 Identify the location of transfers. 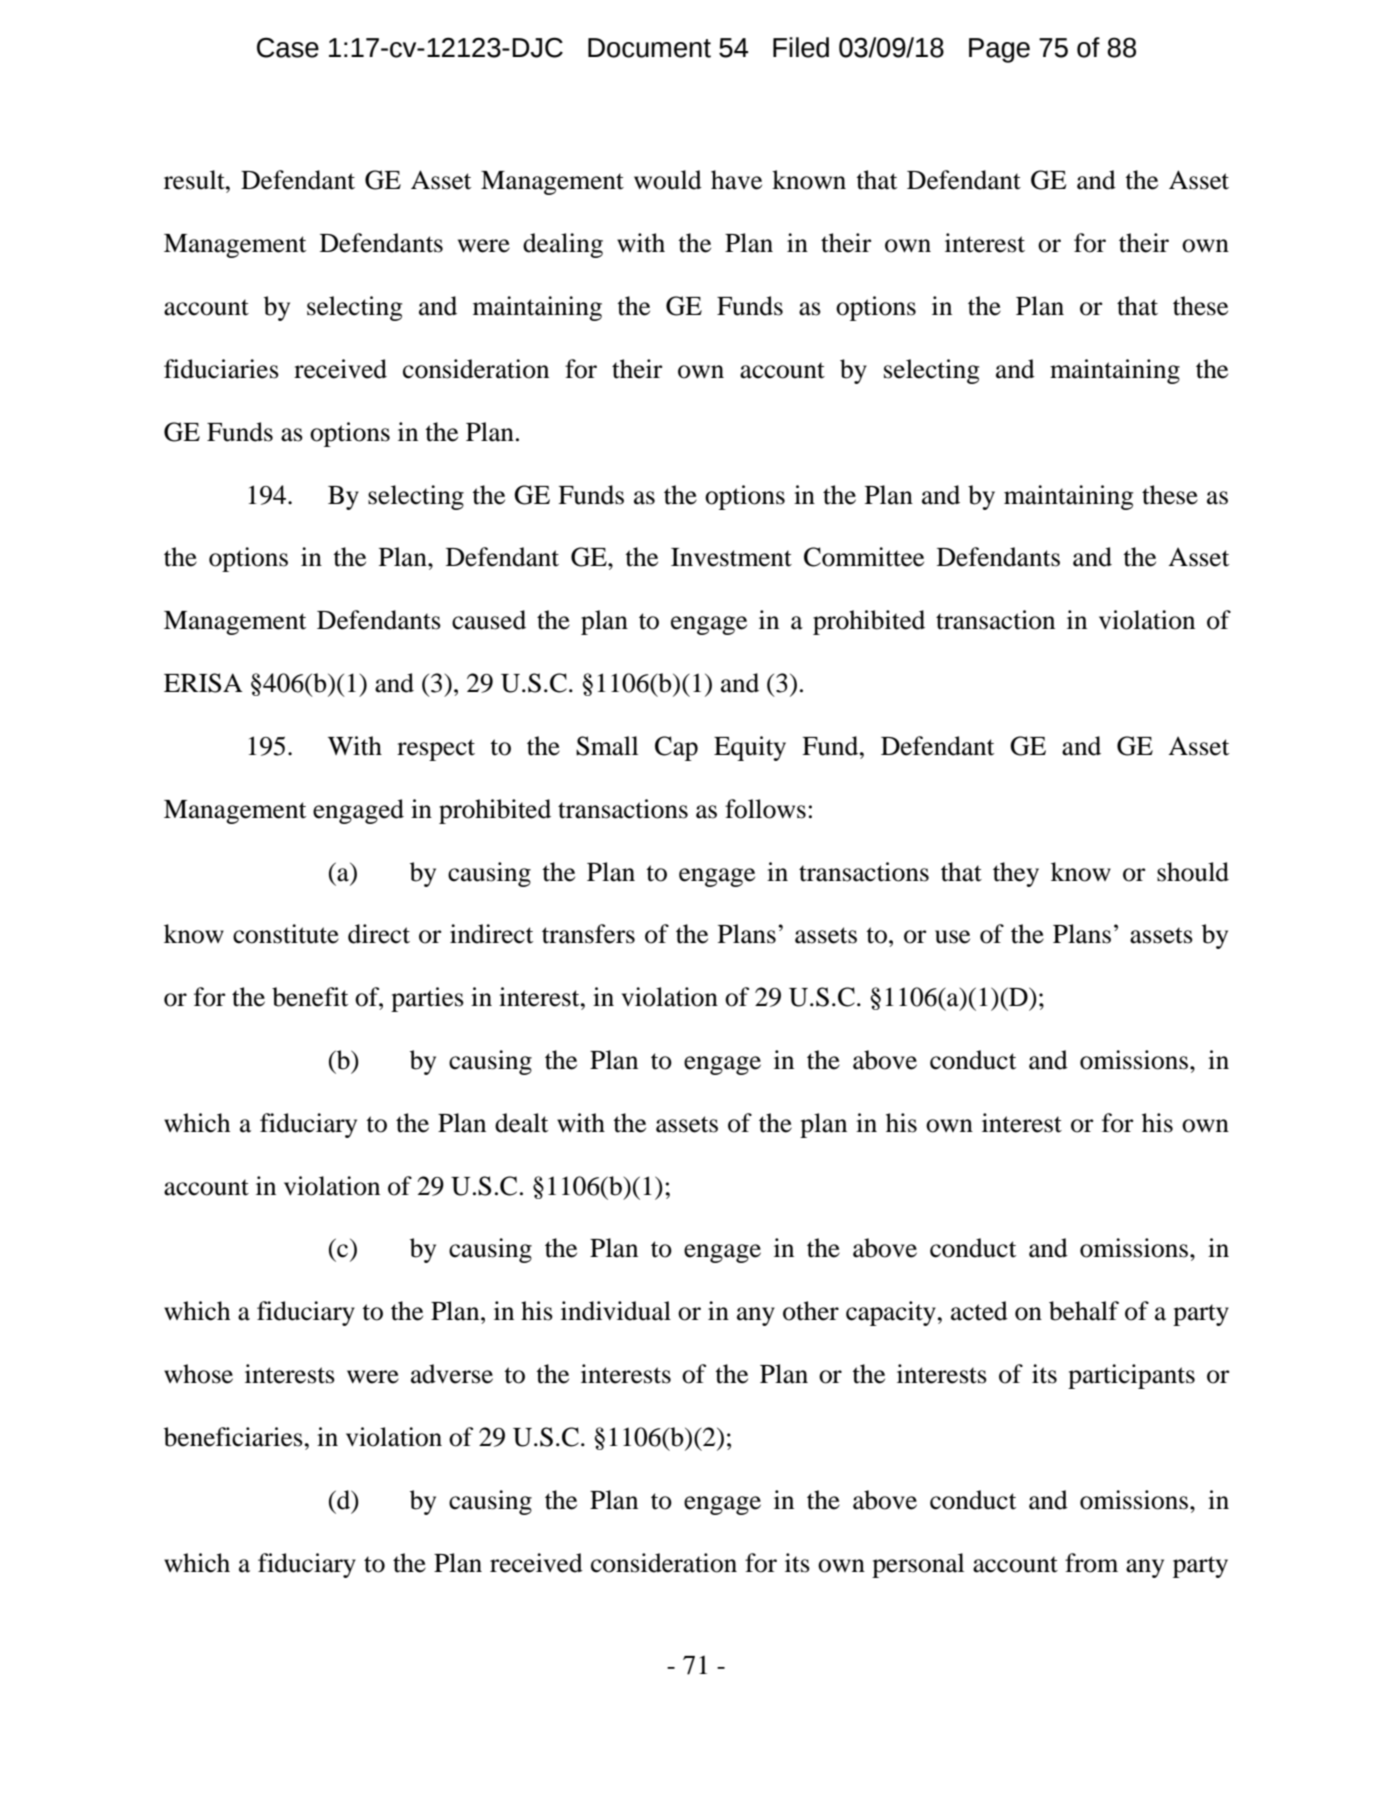
(588, 934).
